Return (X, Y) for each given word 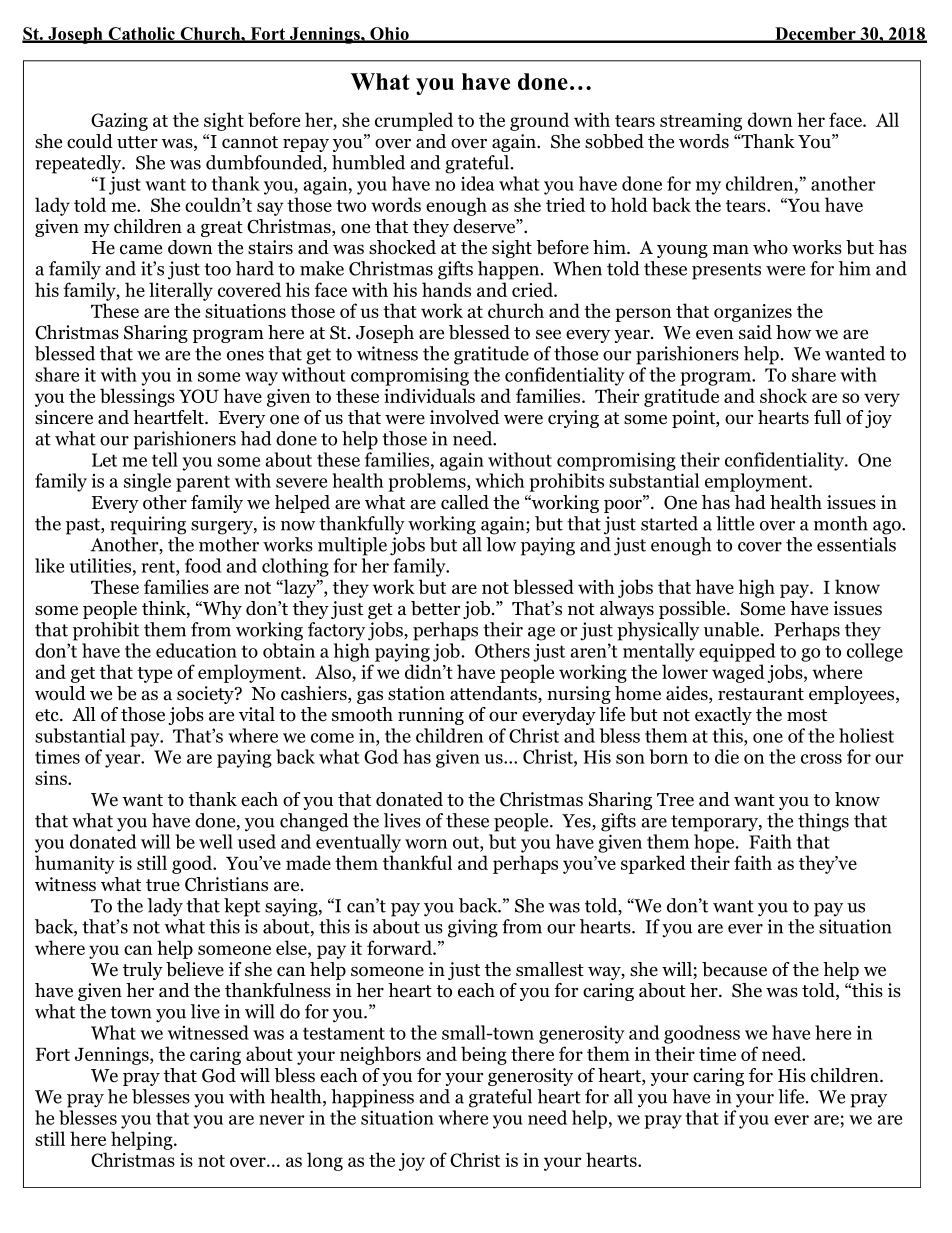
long (325, 1161)
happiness (372, 1098)
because (734, 969)
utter (137, 142)
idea (477, 183)
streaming (701, 122)
